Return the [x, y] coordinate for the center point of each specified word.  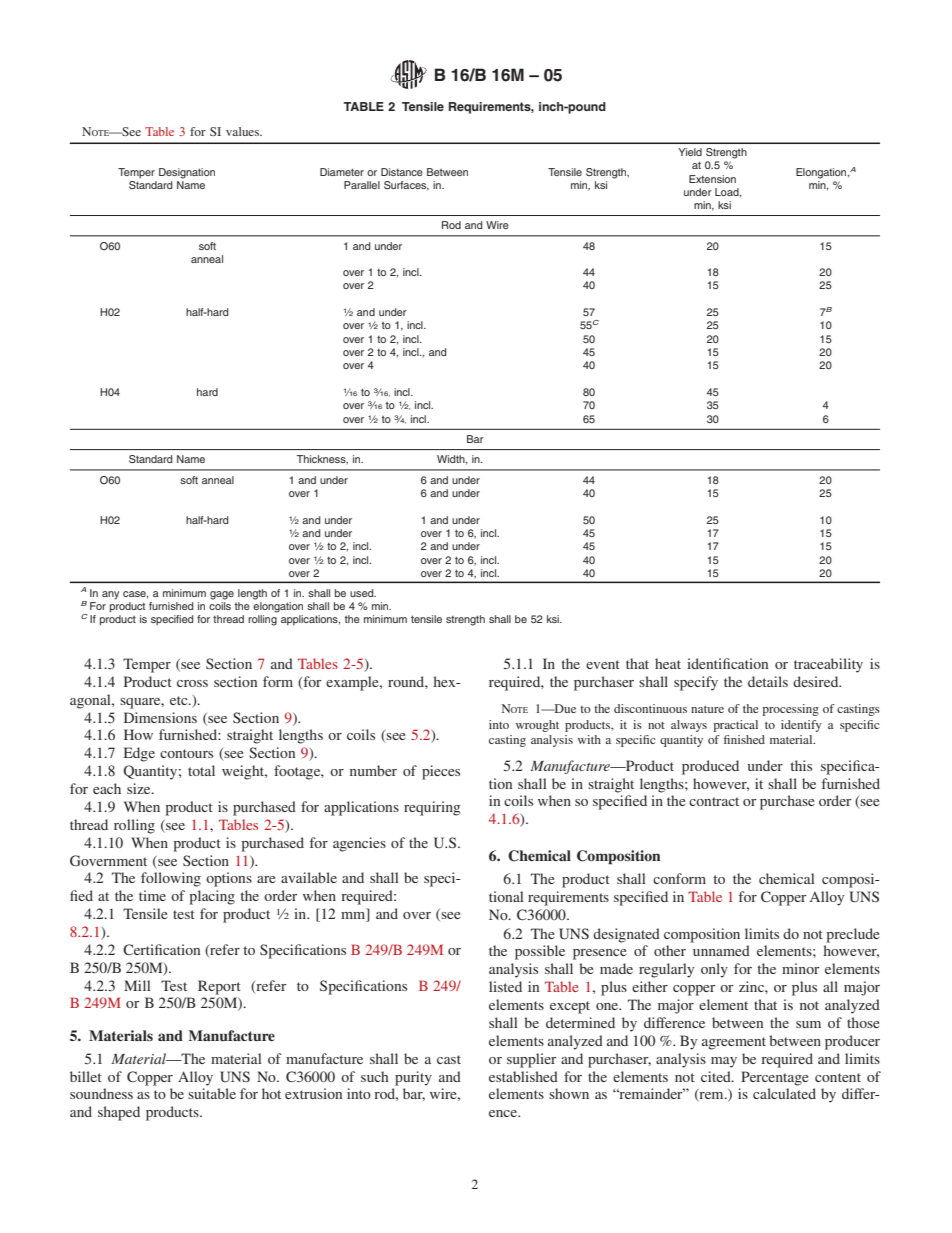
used [363, 593]
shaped [119, 1113]
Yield [690, 152]
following [171, 879]
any [110, 595]
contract [714, 801]
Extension [712, 179]
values [244, 131]
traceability [828, 665]
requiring [432, 808]
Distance [402, 172]
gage [222, 595]
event [603, 664]
